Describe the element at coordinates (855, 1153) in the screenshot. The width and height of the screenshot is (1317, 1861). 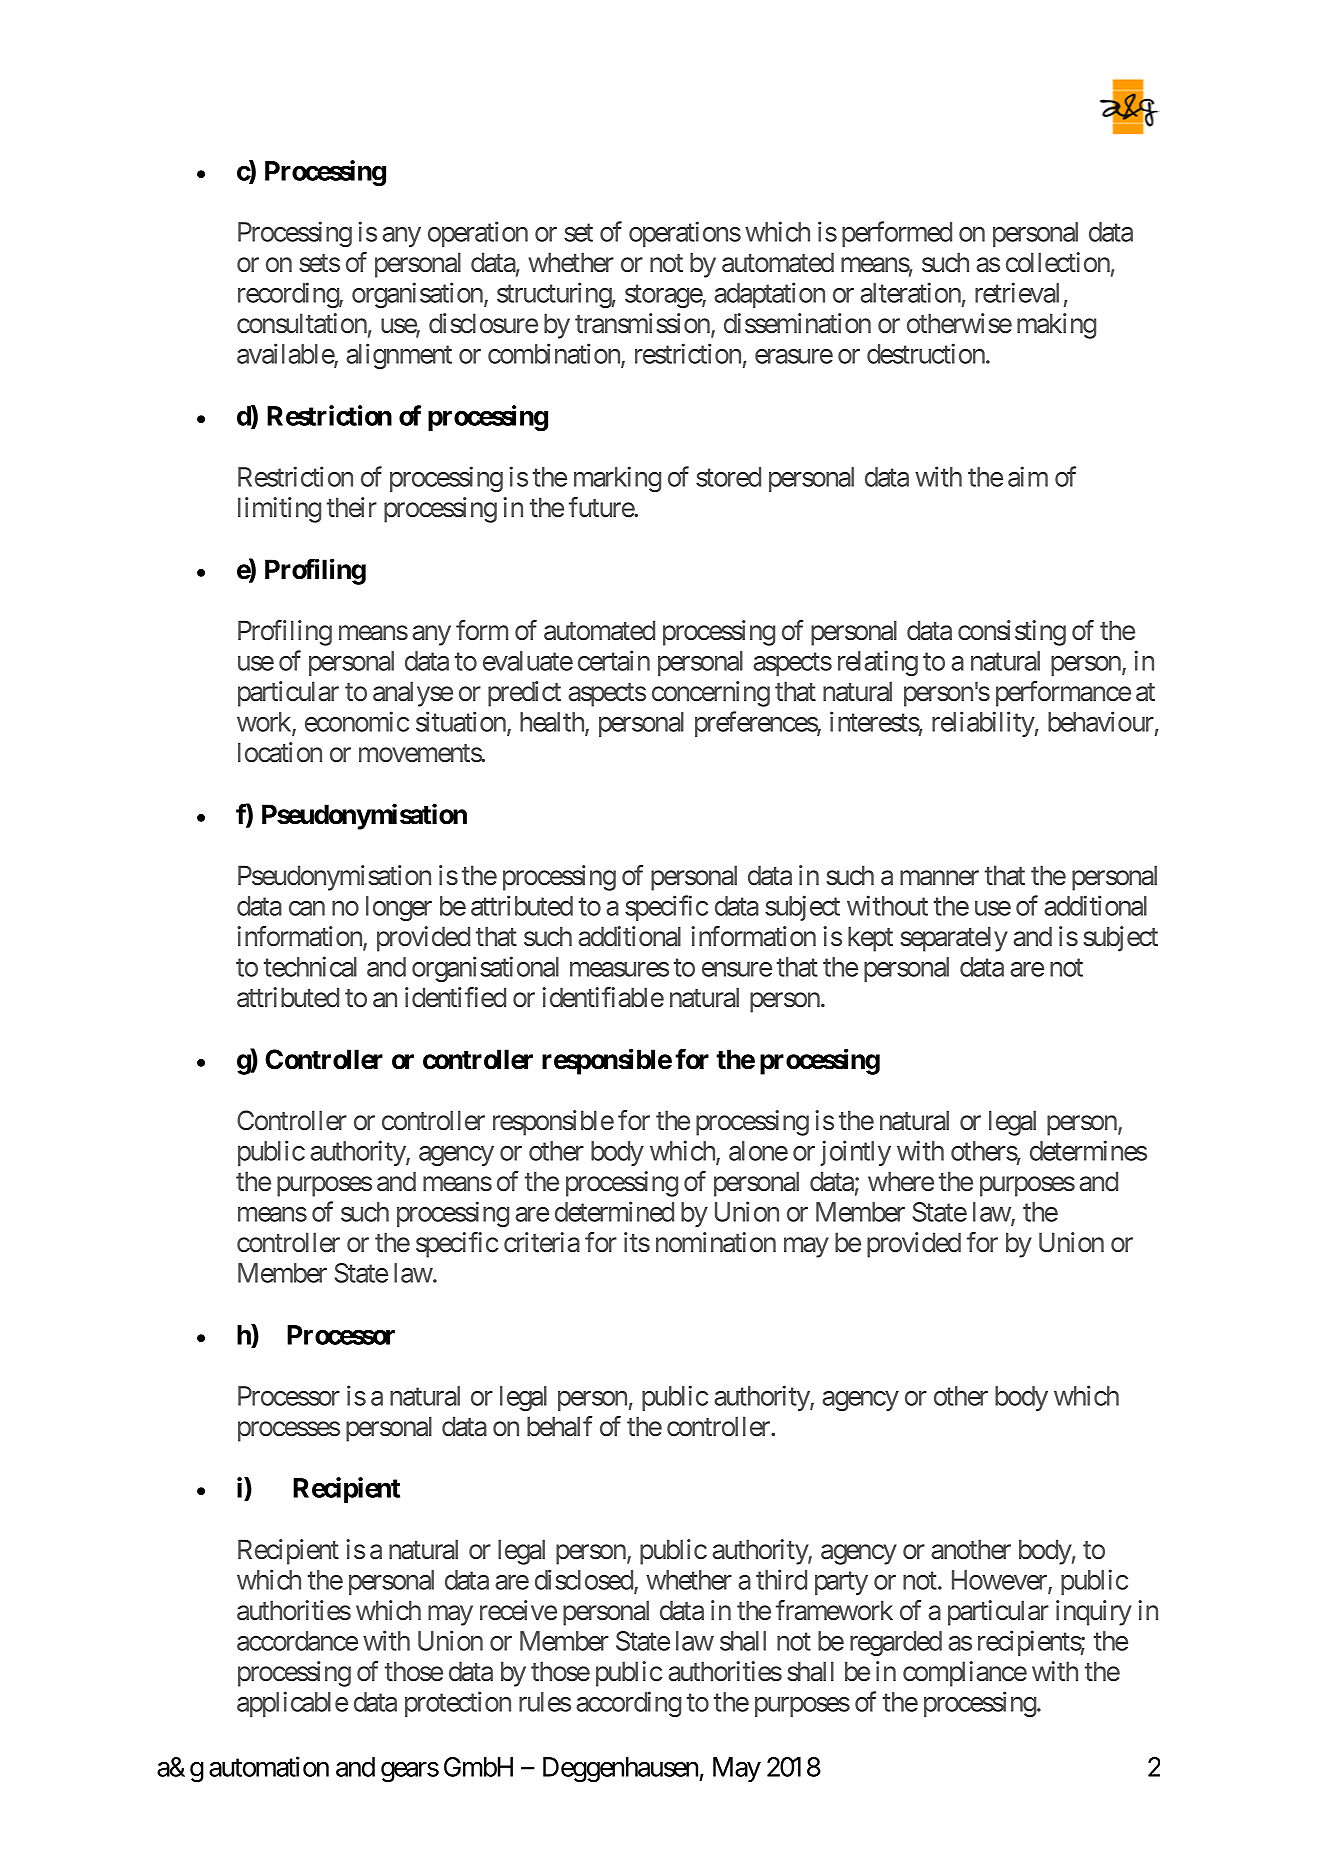
I see `jointly` at that location.
